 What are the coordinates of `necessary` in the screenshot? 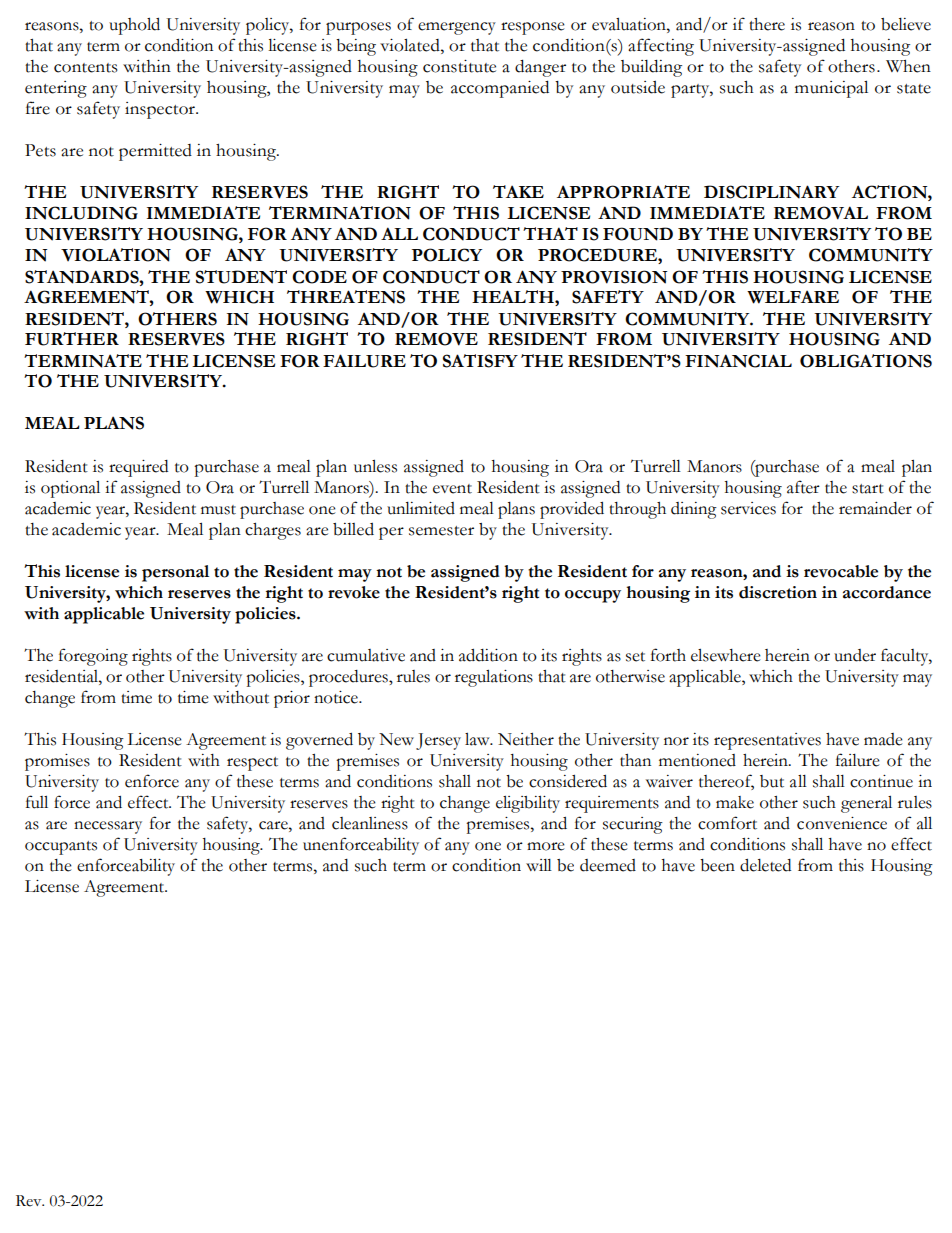 It's located at (108, 827).
